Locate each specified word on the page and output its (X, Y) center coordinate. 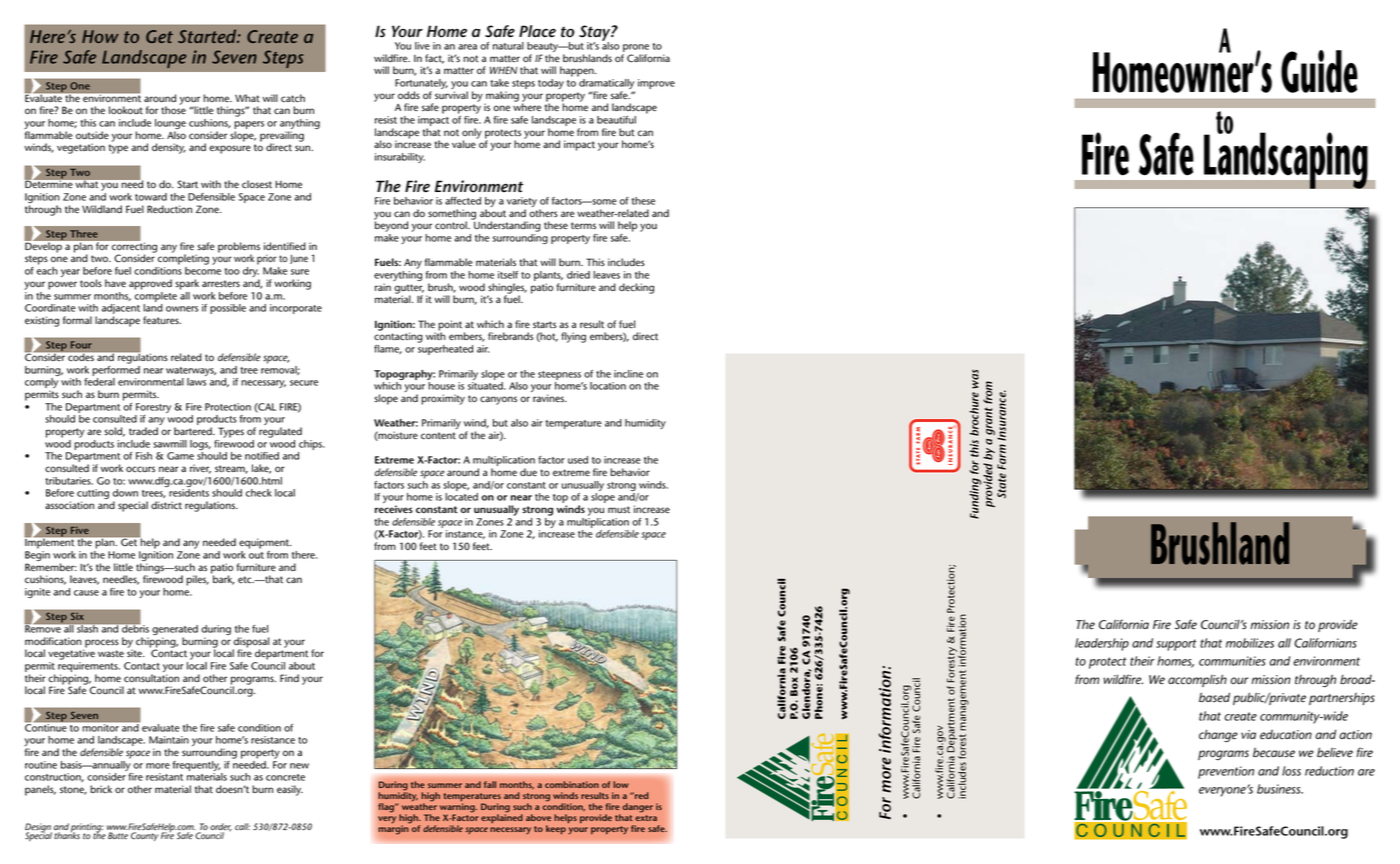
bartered (194, 431)
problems (239, 248)
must (619, 509)
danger (638, 808)
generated (175, 631)
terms (583, 226)
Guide (1319, 71)
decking (636, 288)
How (100, 36)
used (578, 460)
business (1280, 789)
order (221, 828)
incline (628, 374)
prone (635, 49)
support (1176, 645)
